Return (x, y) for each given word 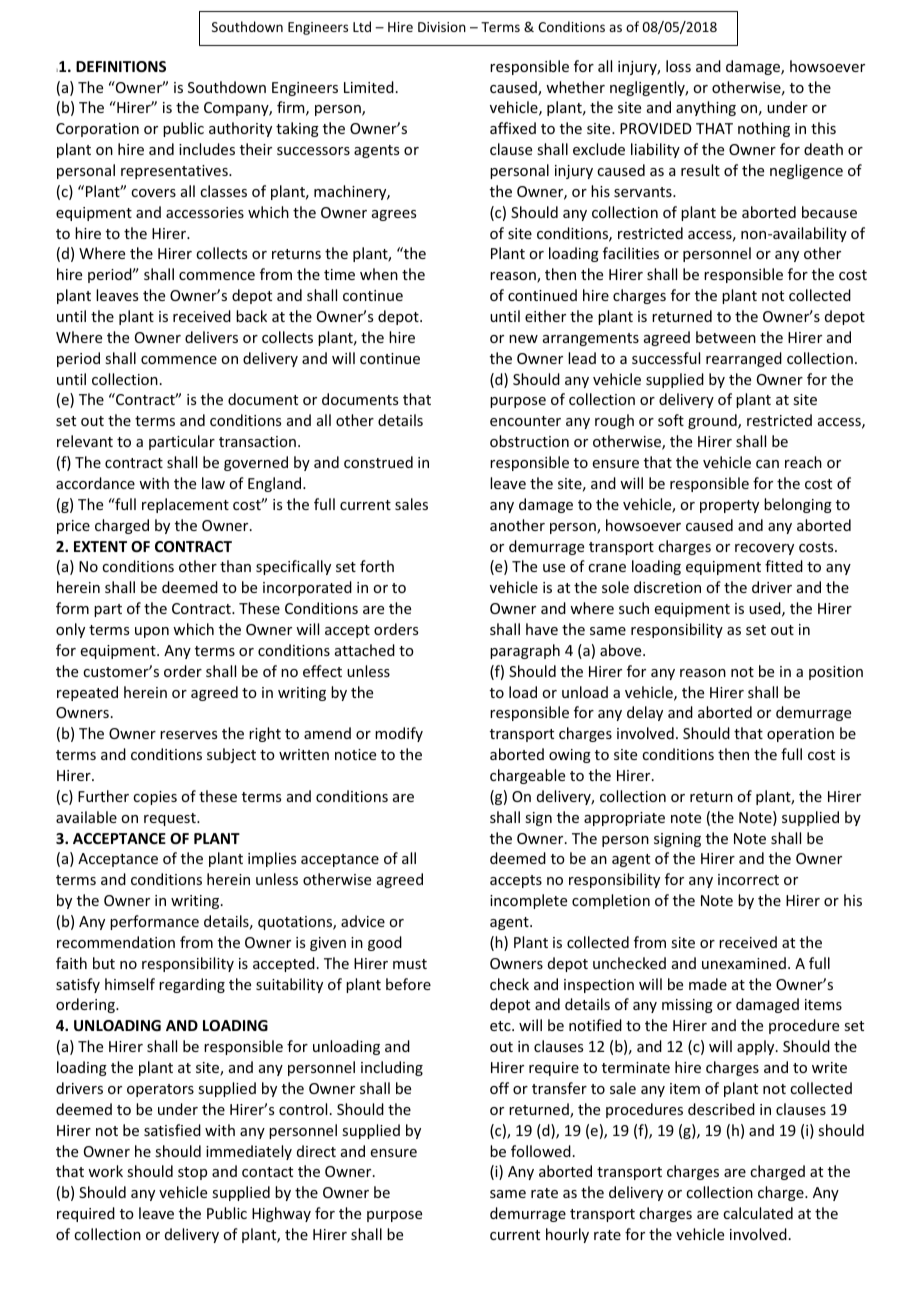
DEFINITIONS (121, 66)
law (213, 483)
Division (442, 27)
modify (399, 734)
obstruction (529, 441)
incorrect (748, 879)
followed (541, 1151)
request (171, 819)
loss (678, 66)
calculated (758, 1213)
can (767, 464)
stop (192, 1173)
